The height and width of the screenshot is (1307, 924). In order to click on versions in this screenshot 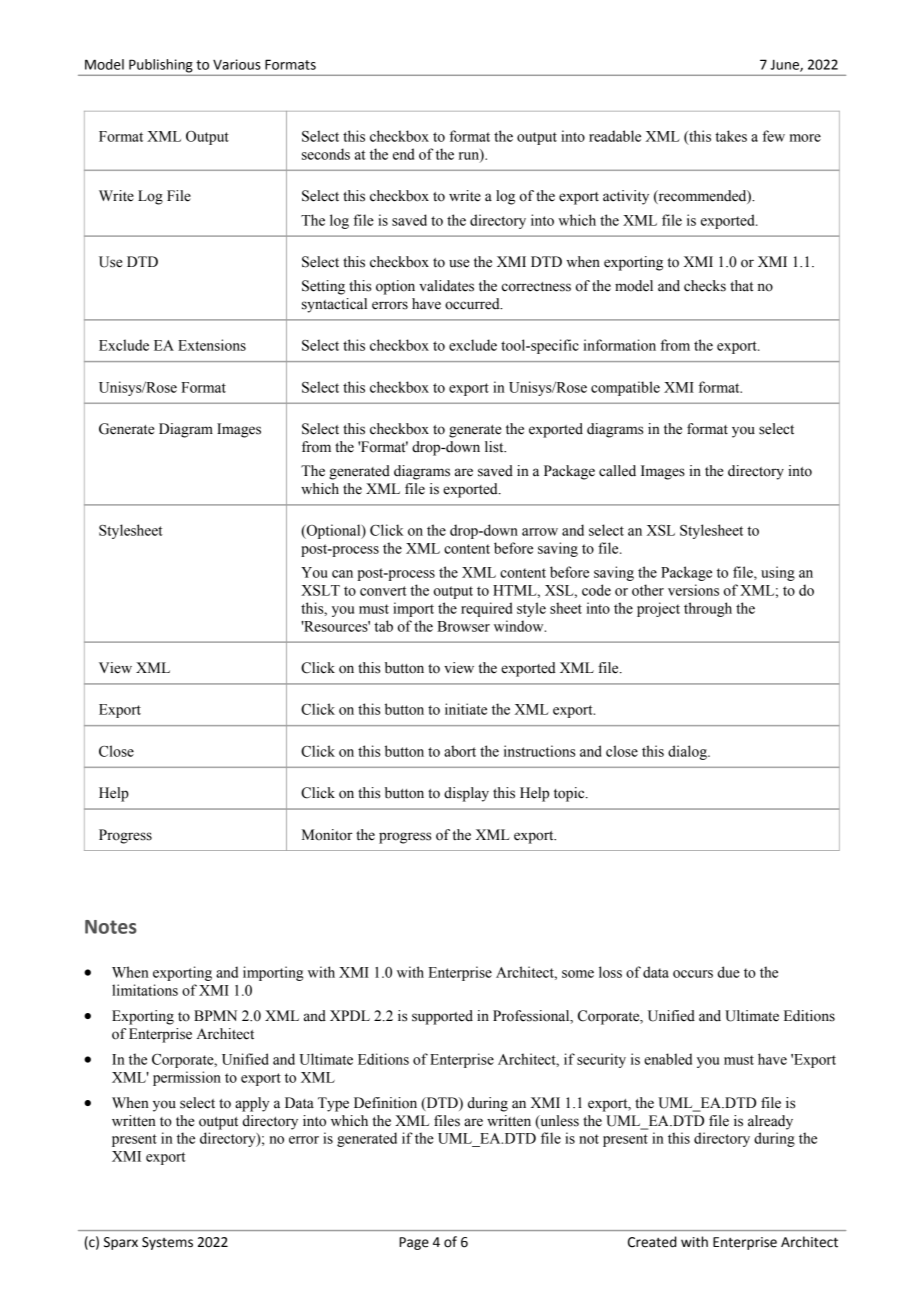, I will do `click(693, 590)`.
